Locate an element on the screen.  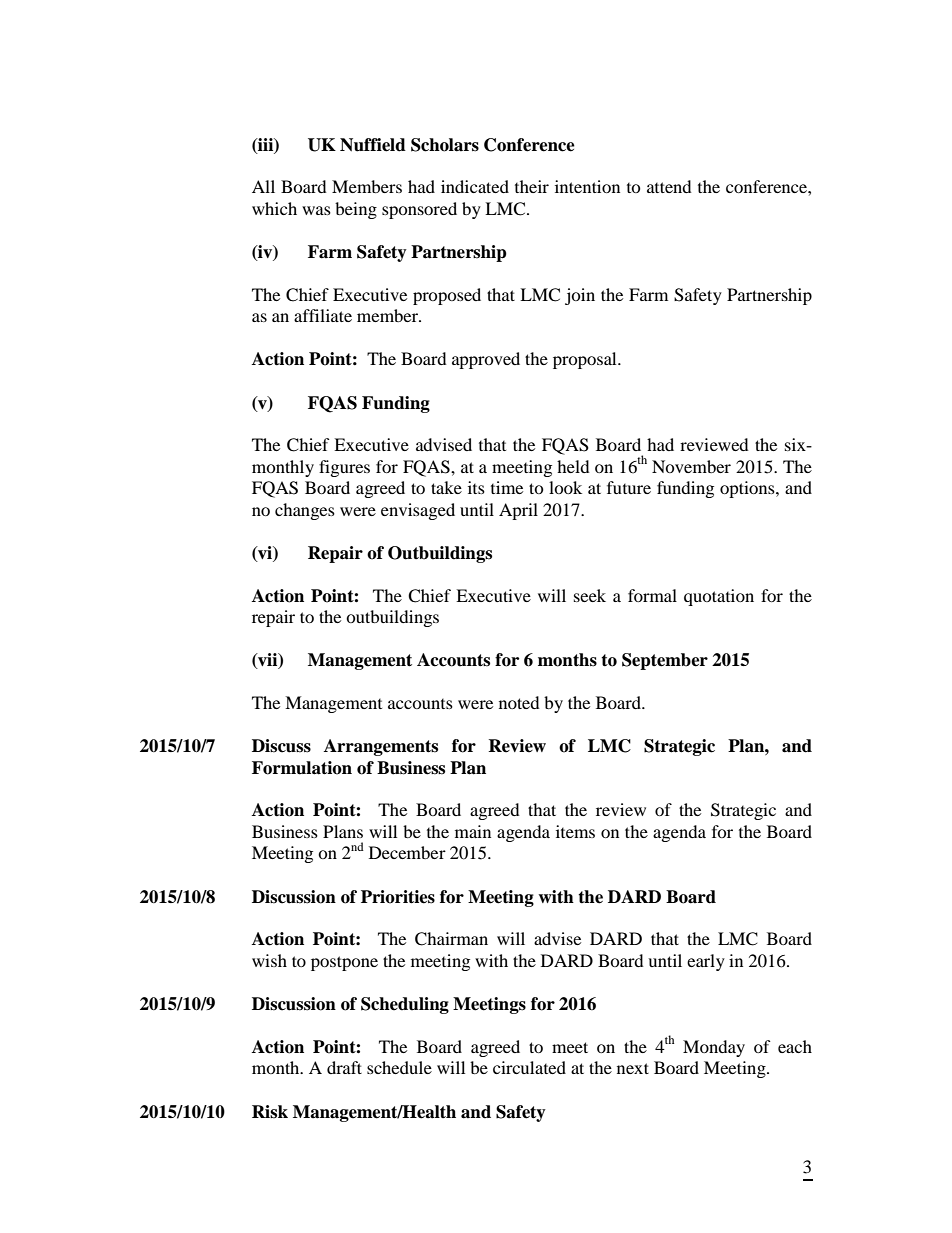
changes is located at coordinates (305, 511).
